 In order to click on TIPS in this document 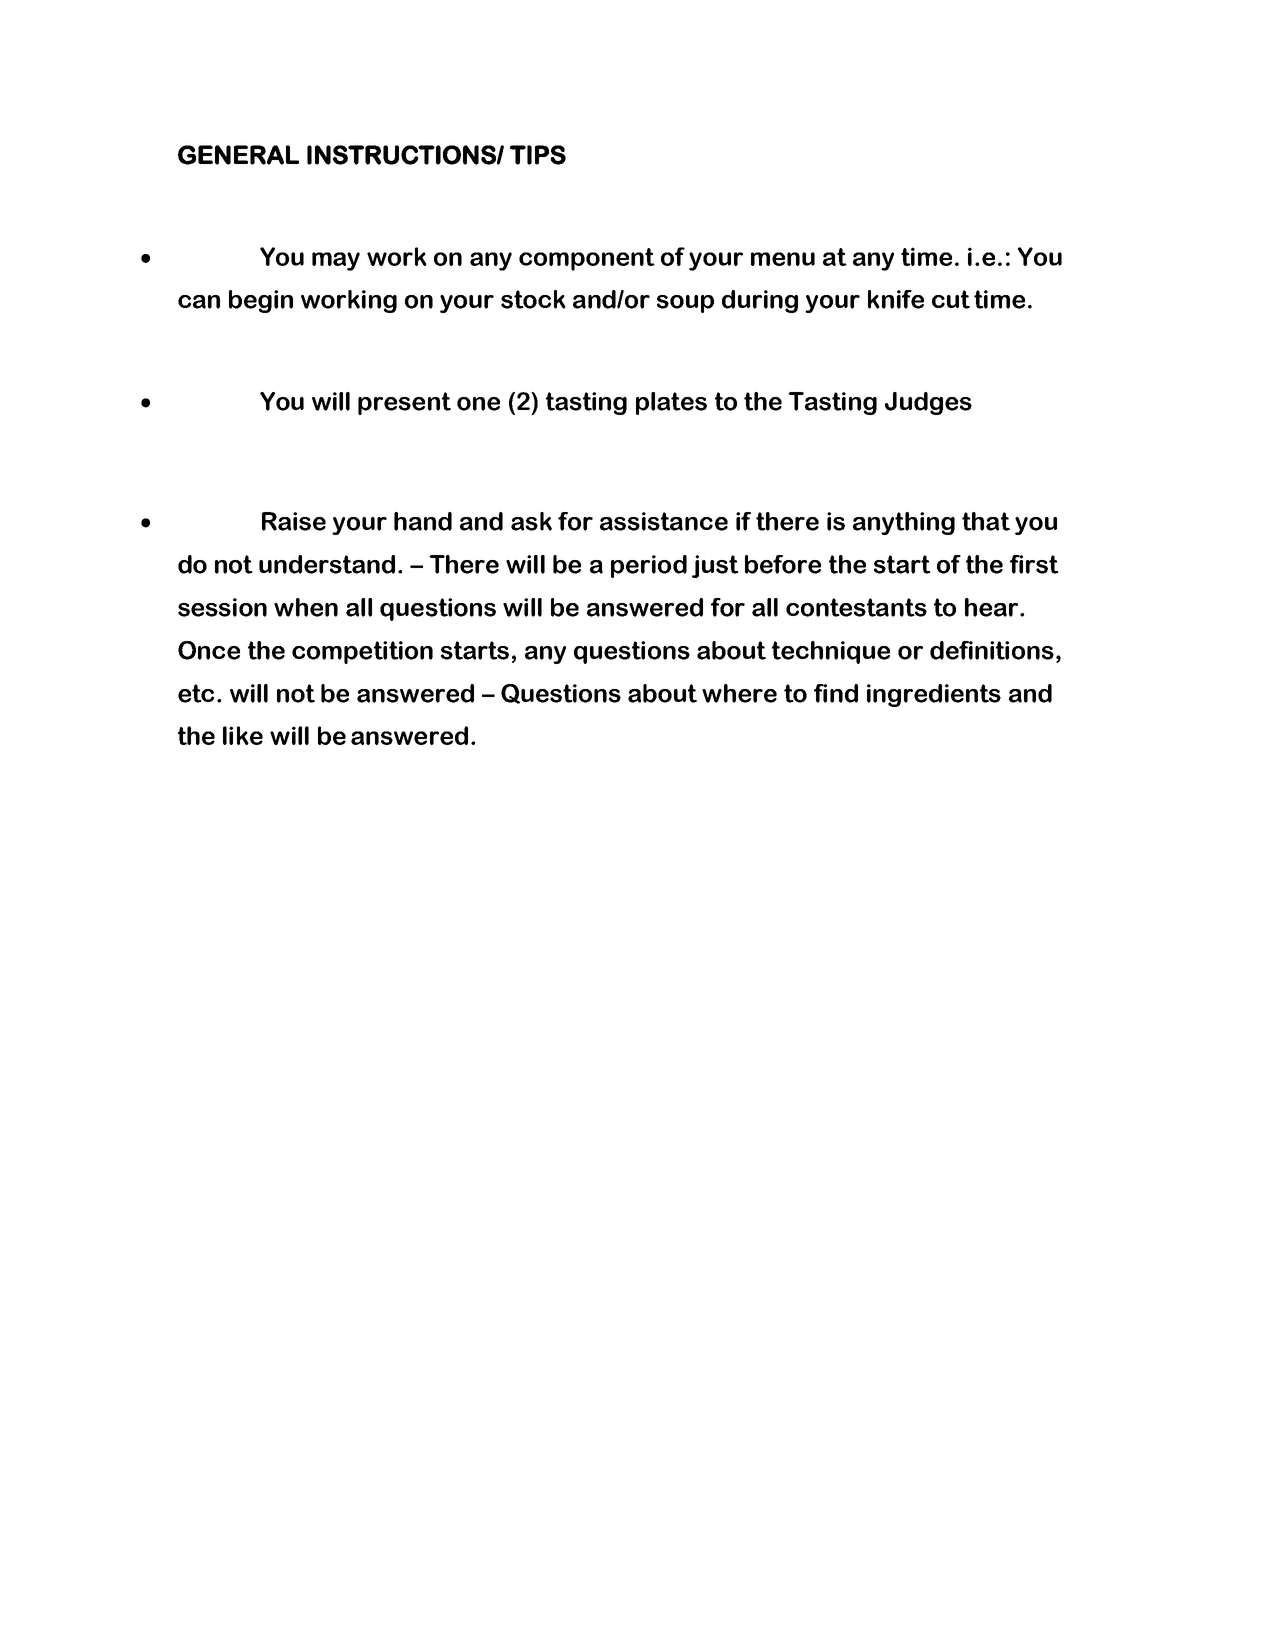, I will do `click(538, 155)`.
